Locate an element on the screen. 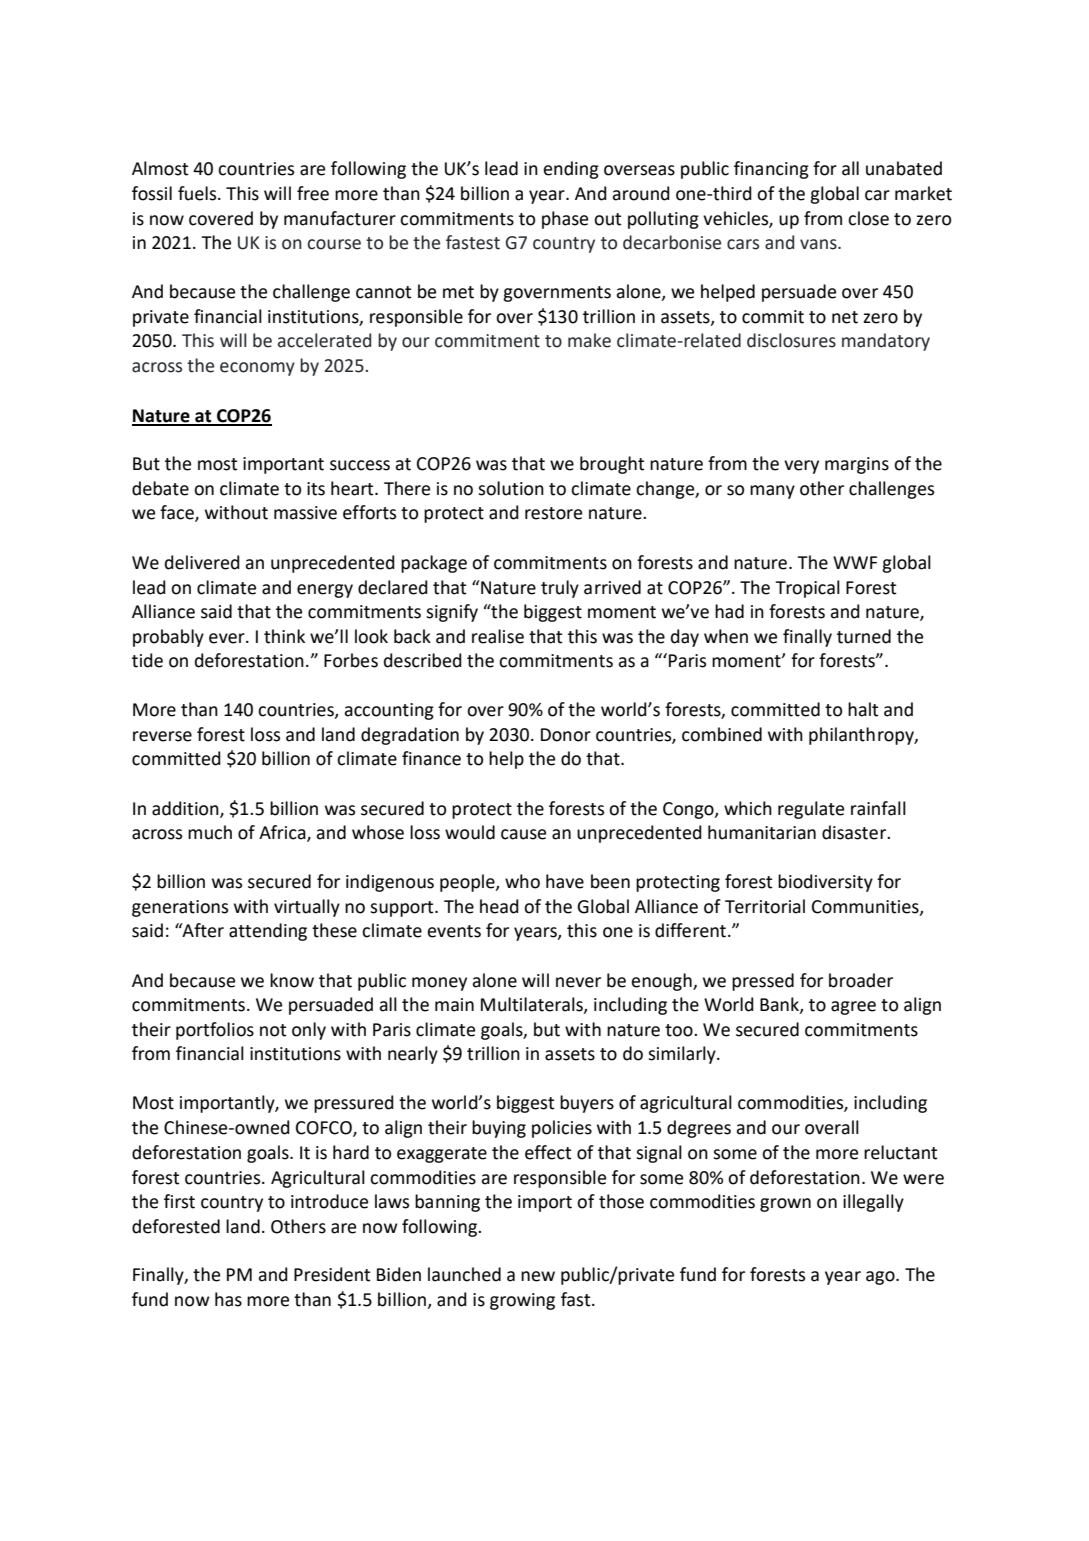  portfolios is located at coordinates (215, 1031).
